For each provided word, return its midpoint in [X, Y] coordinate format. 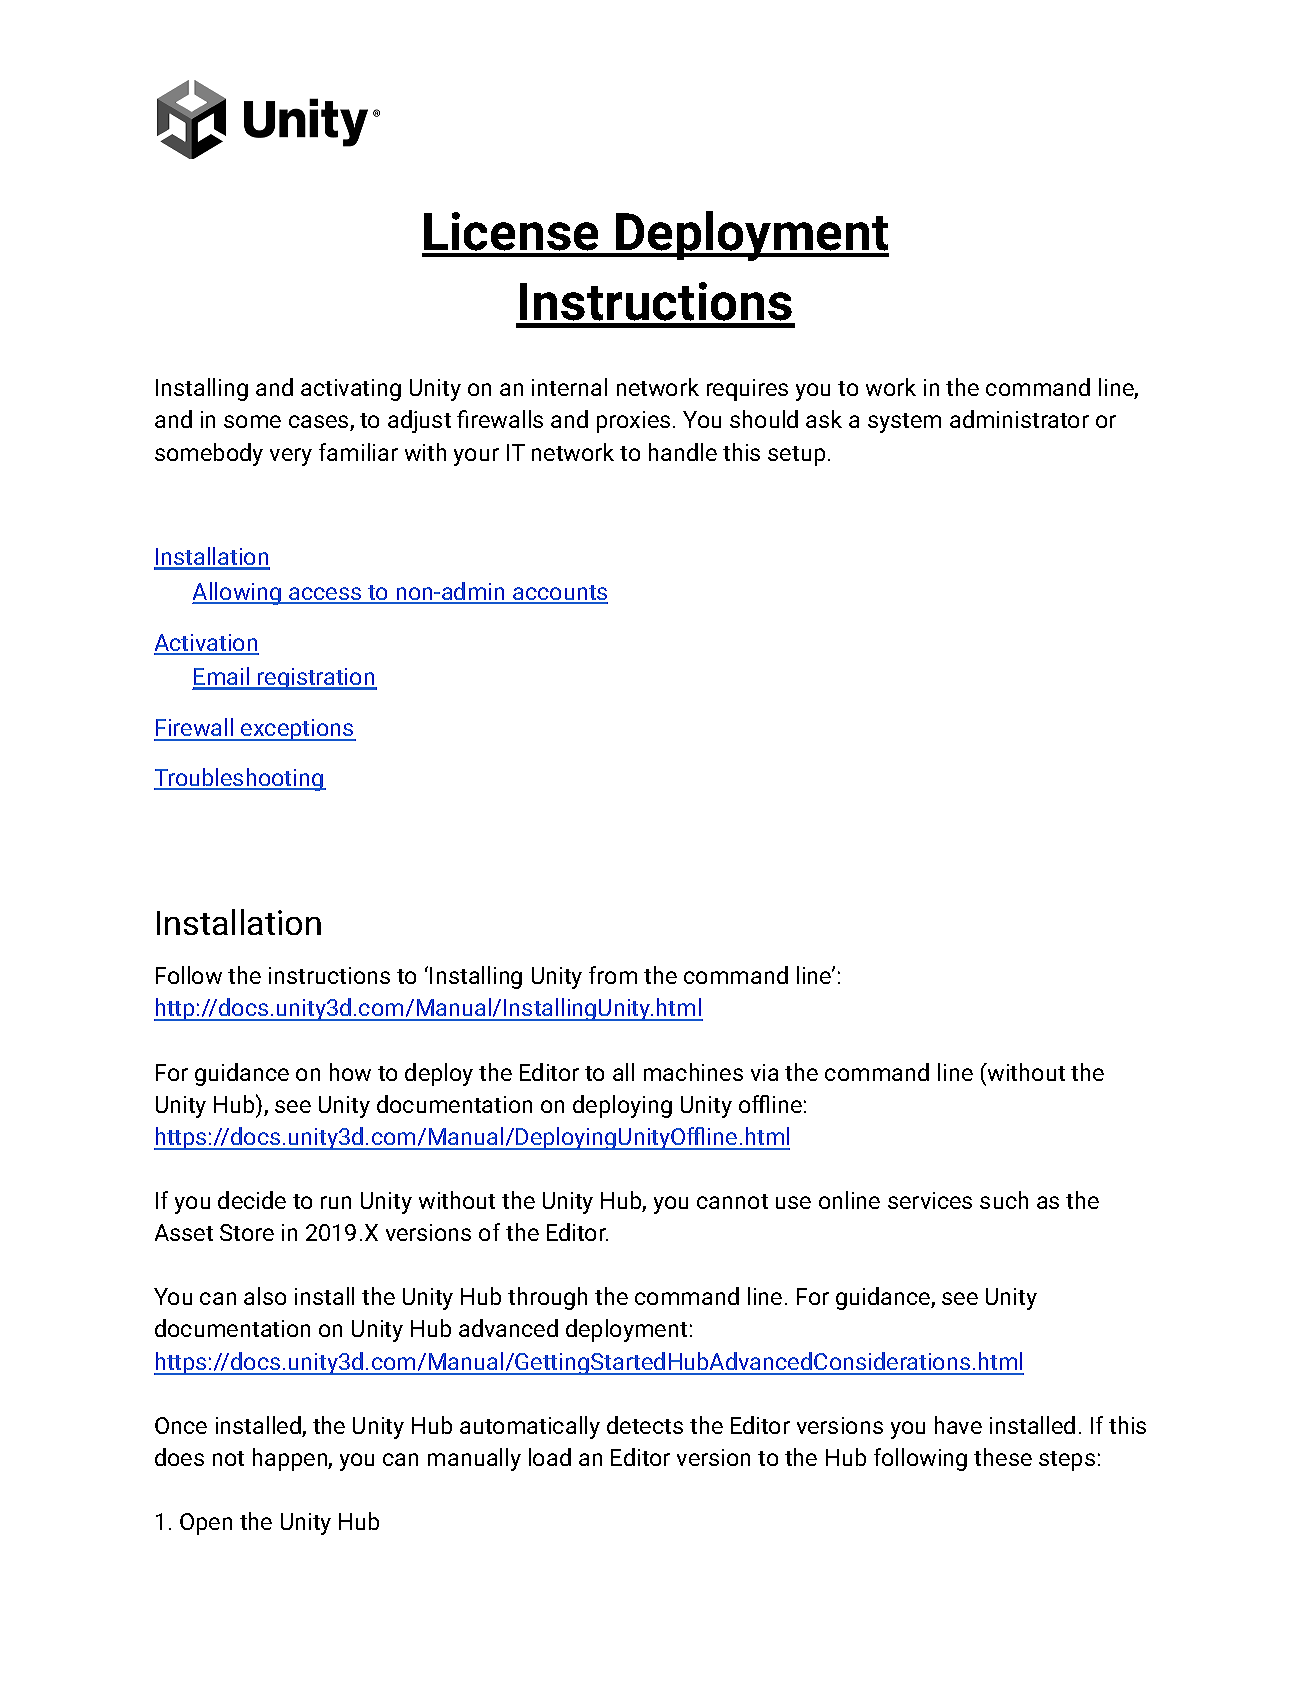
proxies [633, 422]
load [550, 1457]
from [613, 975]
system [904, 423]
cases [320, 423]
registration [316, 679]
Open [206, 1524]
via [764, 1072]
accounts [559, 594]
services [930, 1200]
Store [247, 1232]
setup [796, 456]
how [350, 1072]
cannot [732, 1201]
